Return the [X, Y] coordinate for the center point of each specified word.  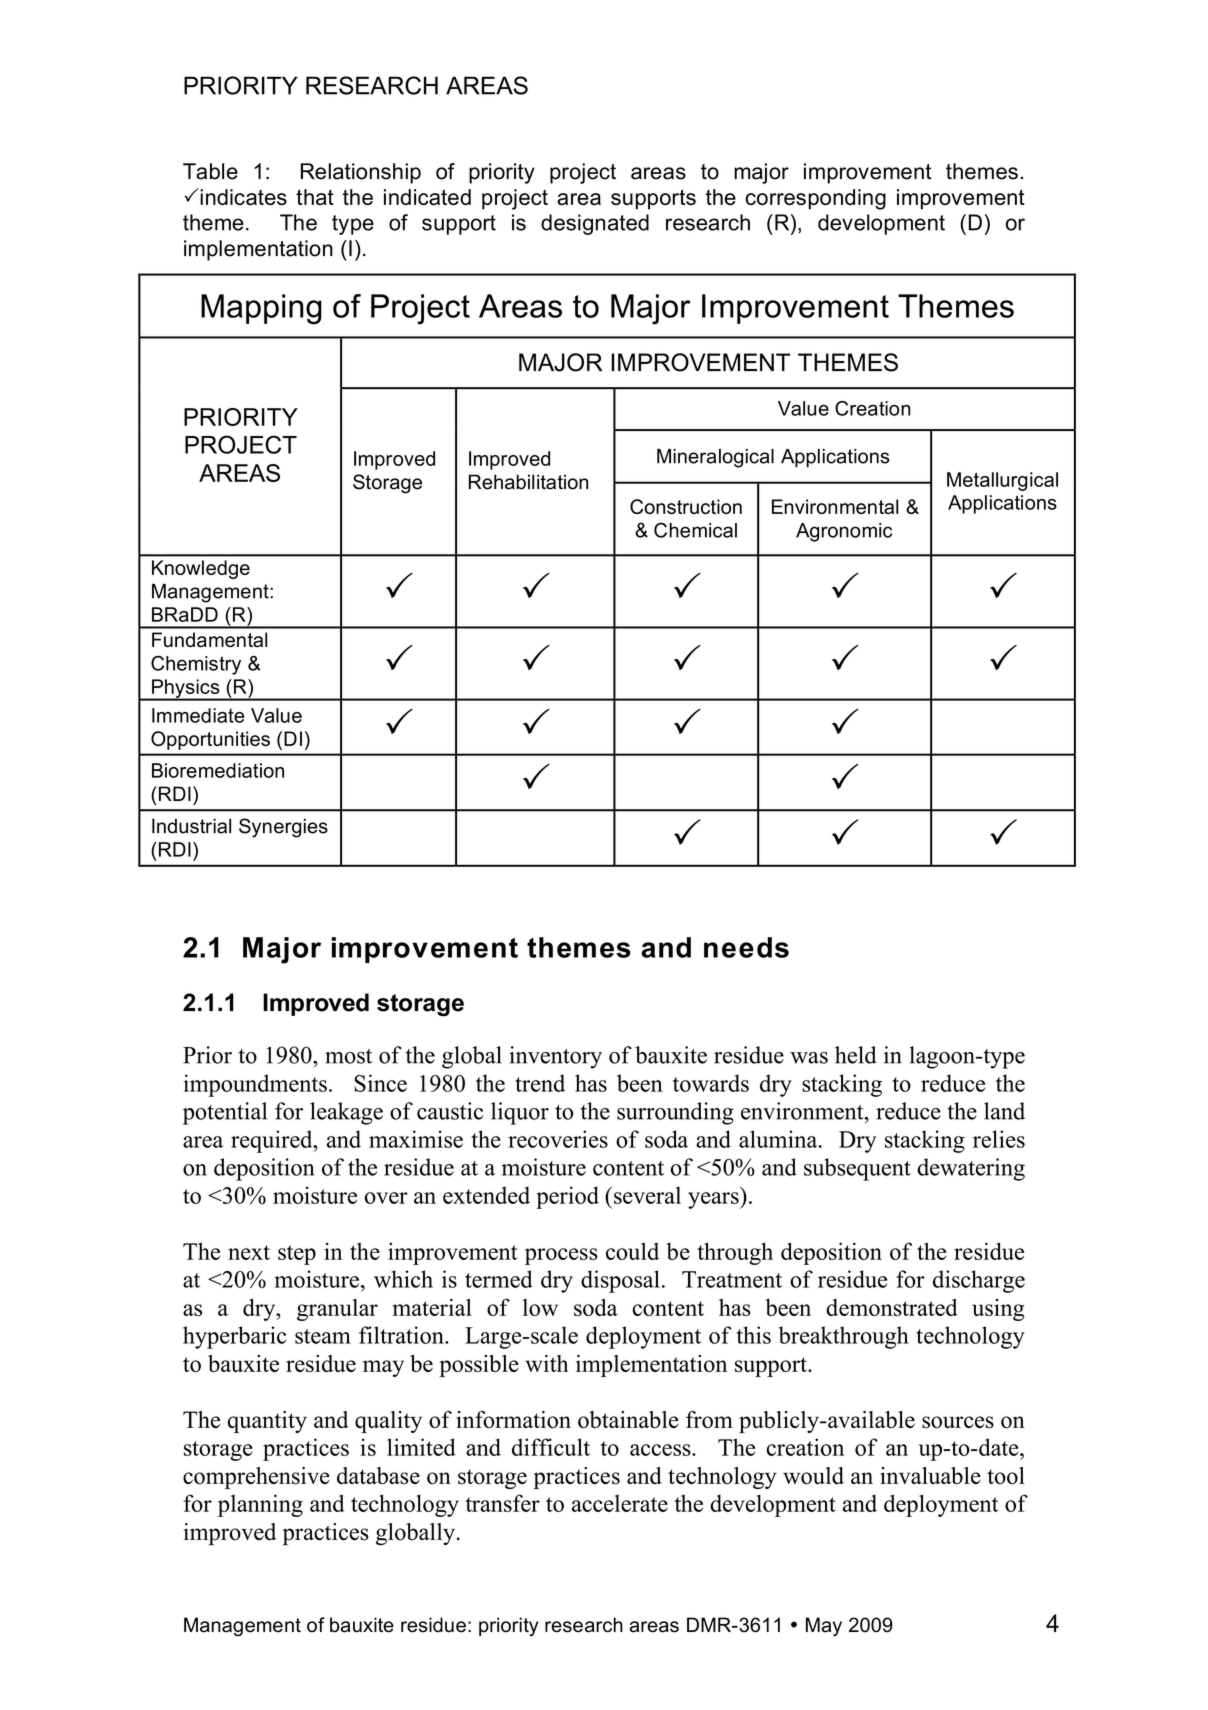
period [567, 1197]
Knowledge [201, 569]
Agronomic [844, 532]
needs [746, 947]
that [315, 197]
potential [225, 1113]
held [855, 1055]
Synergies [283, 828]
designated [595, 224]
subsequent [857, 1169]
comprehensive [256, 1478]
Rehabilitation [528, 482]
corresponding [816, 199]
